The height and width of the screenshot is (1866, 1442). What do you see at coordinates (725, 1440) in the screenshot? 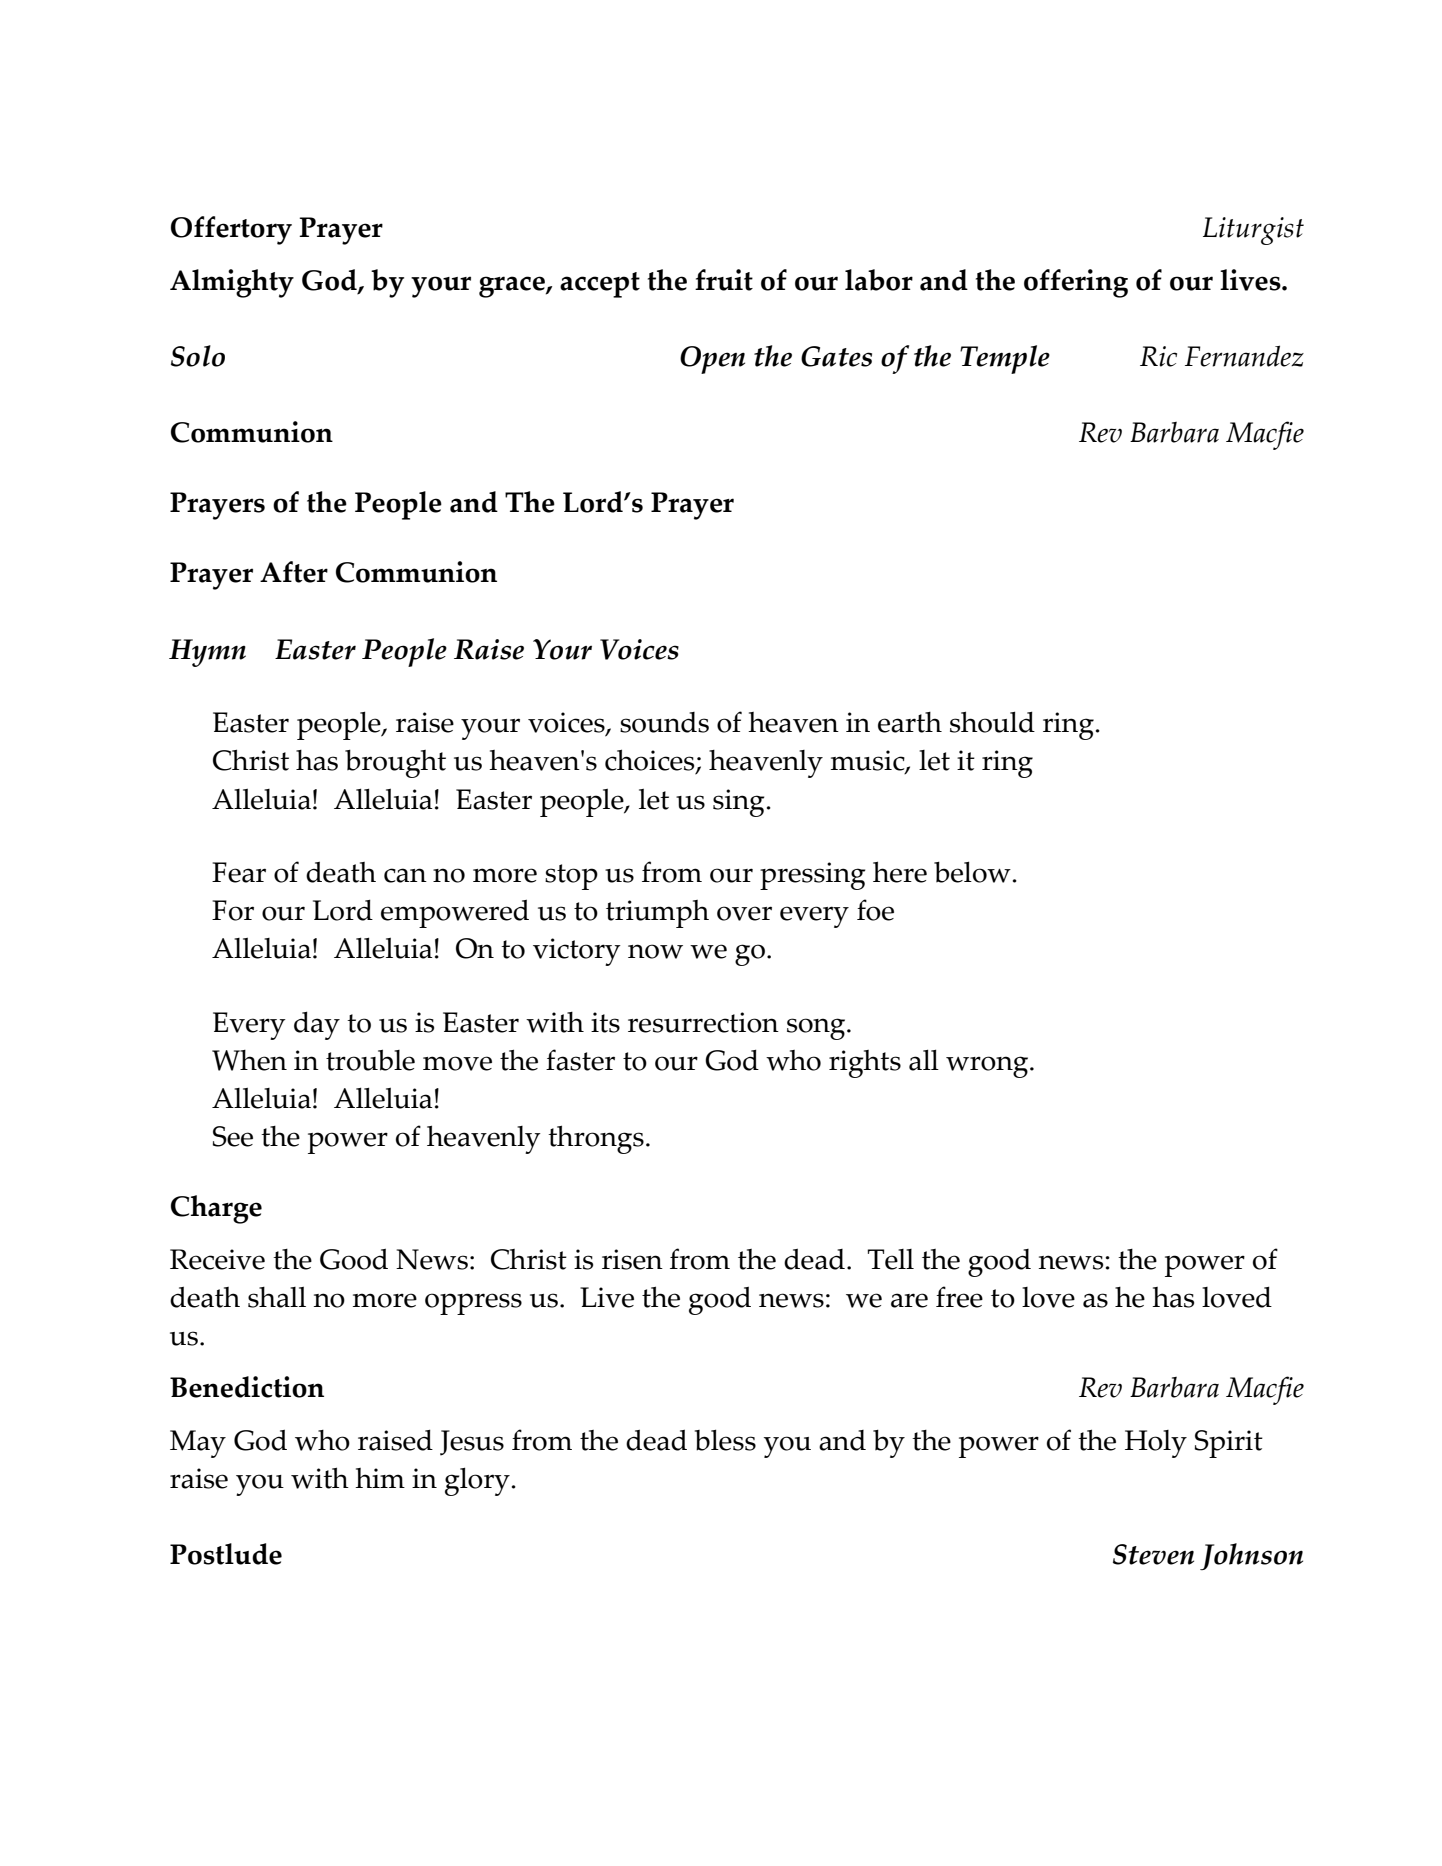
I see `bless` at bounding box center [725, 1440].
